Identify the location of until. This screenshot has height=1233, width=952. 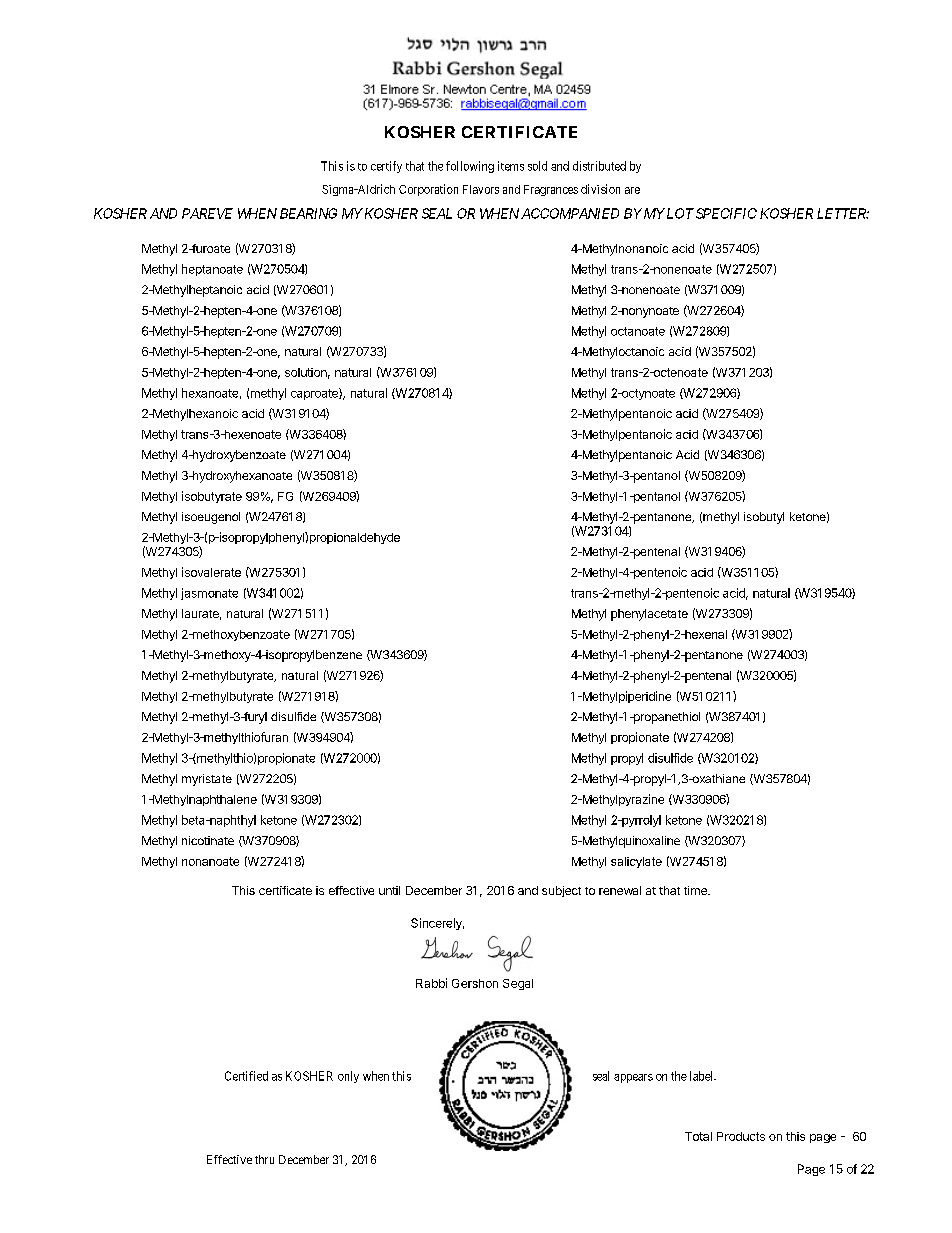
(389, 890).
